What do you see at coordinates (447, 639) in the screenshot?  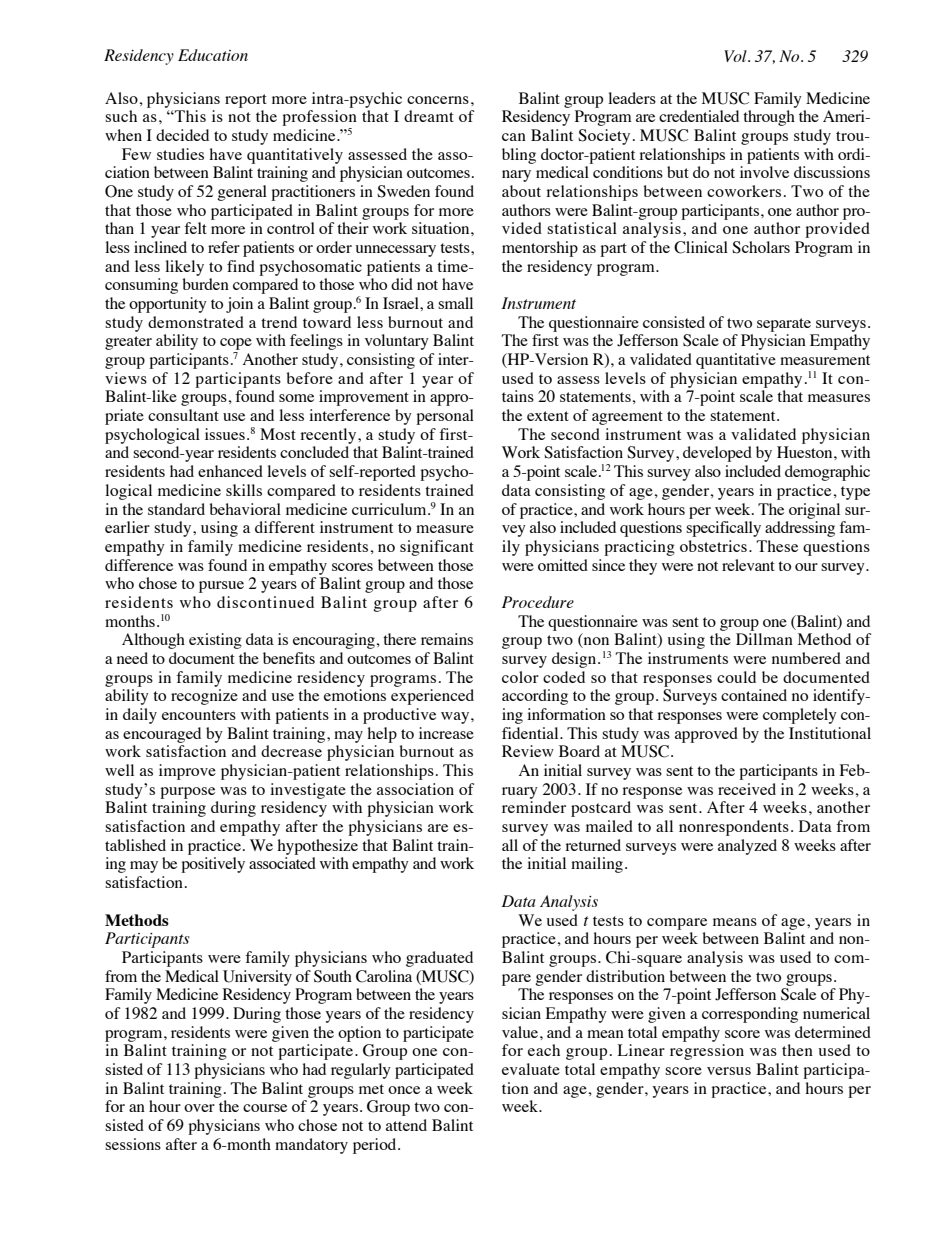 I see `remains` at bounding box center [447, 639].
